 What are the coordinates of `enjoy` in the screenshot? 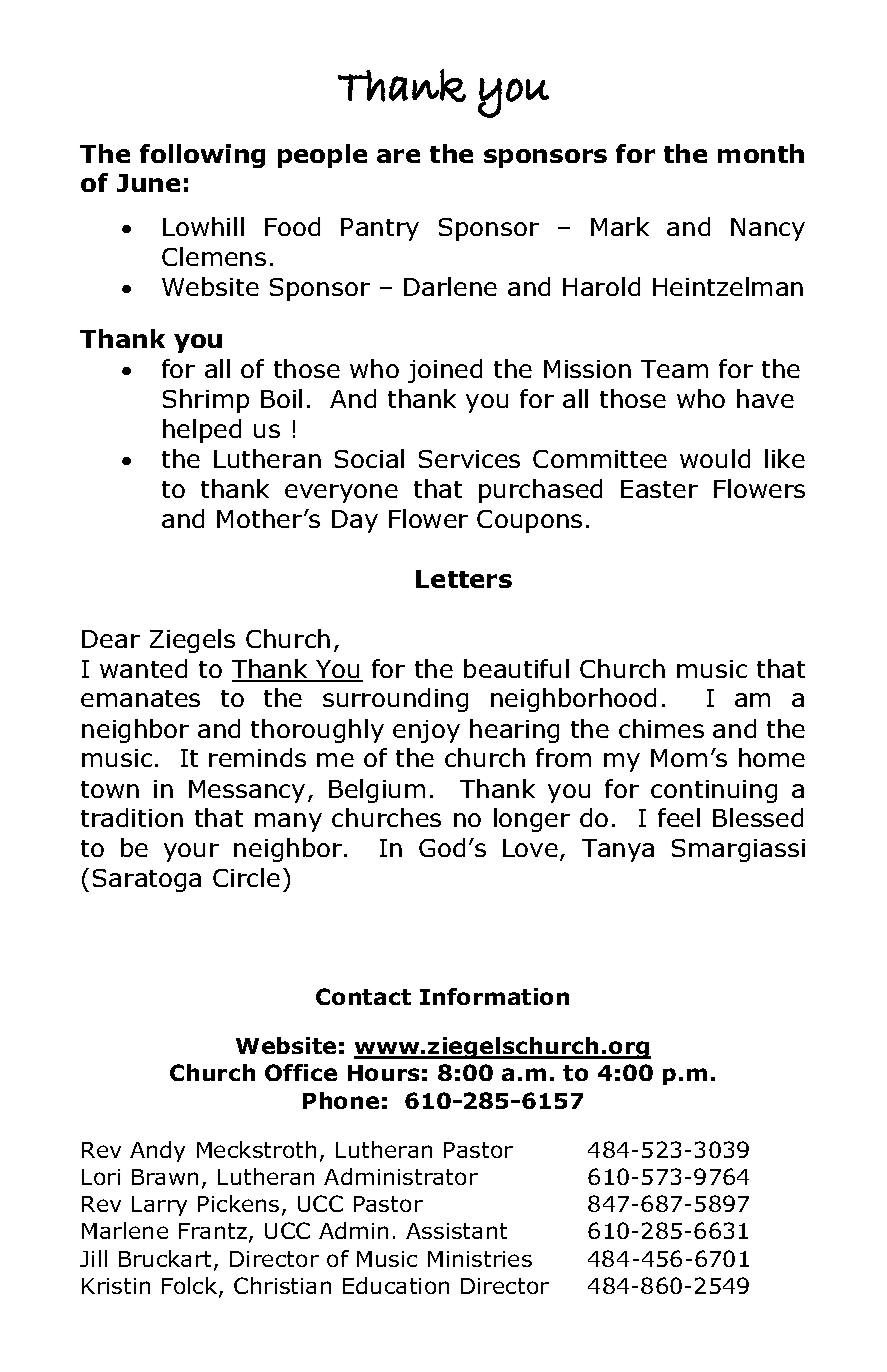 It's located at (426, 731).
